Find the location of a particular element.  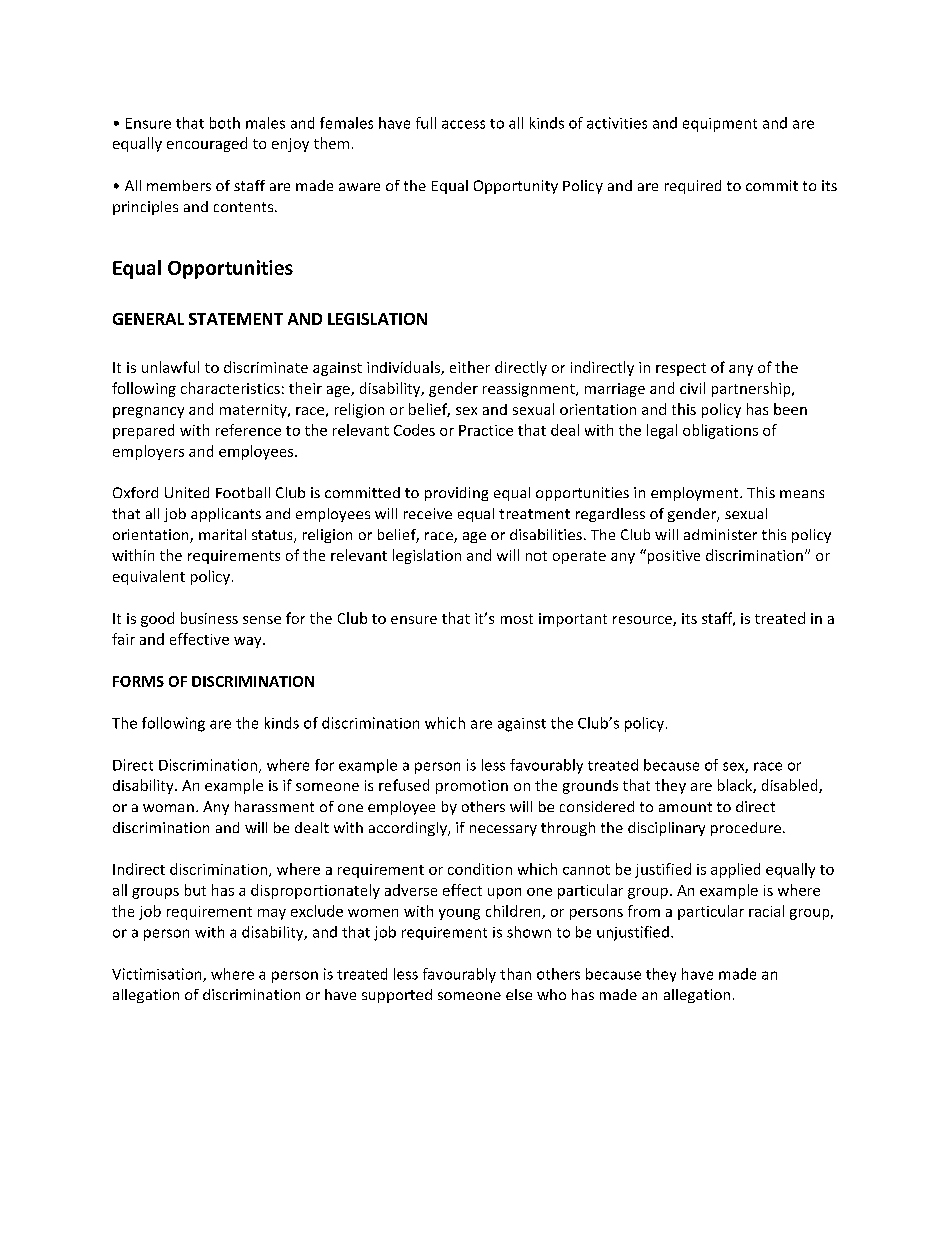

either is located at coordinates (470, 367).
